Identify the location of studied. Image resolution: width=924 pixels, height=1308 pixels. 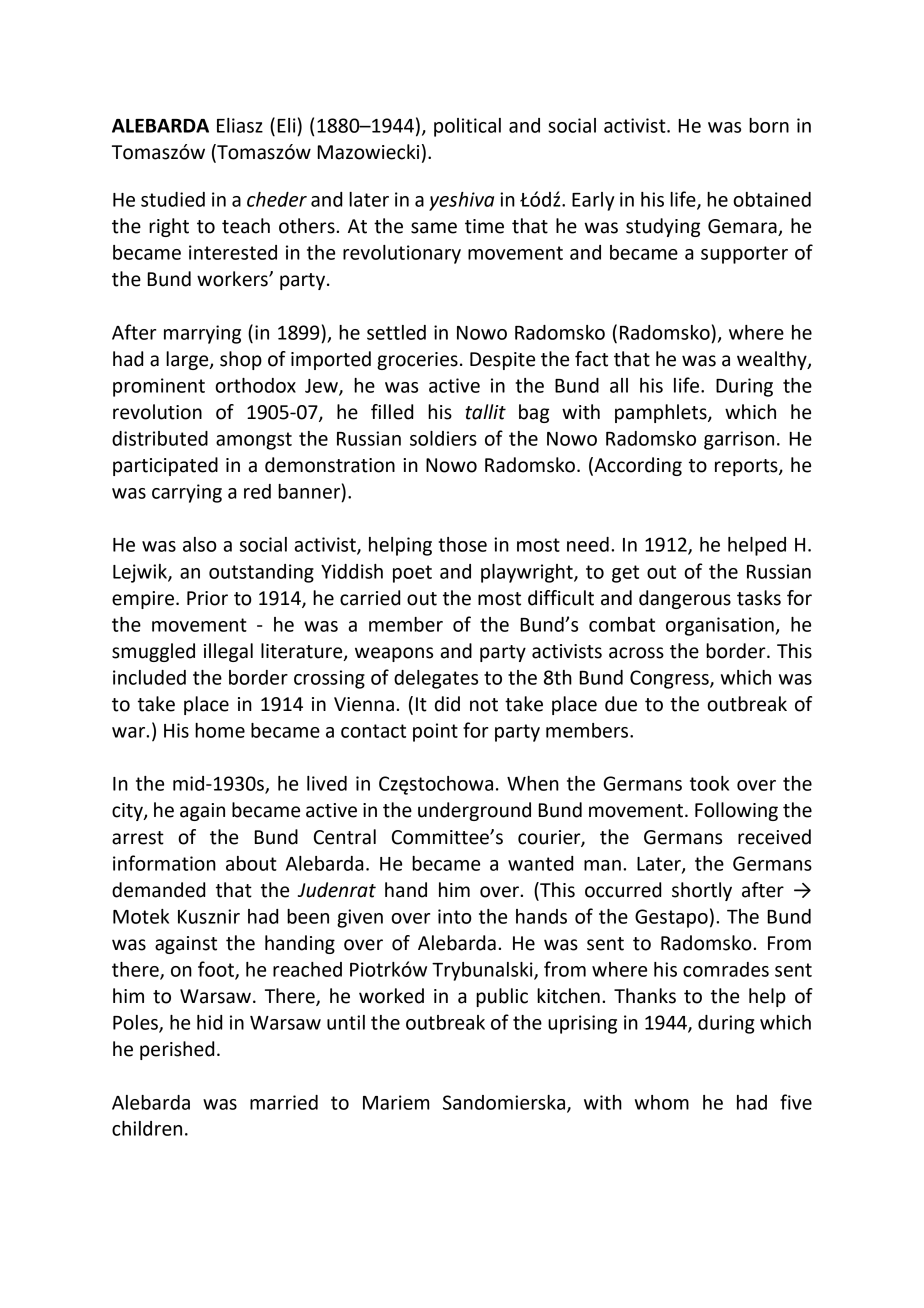
(173, 199).
